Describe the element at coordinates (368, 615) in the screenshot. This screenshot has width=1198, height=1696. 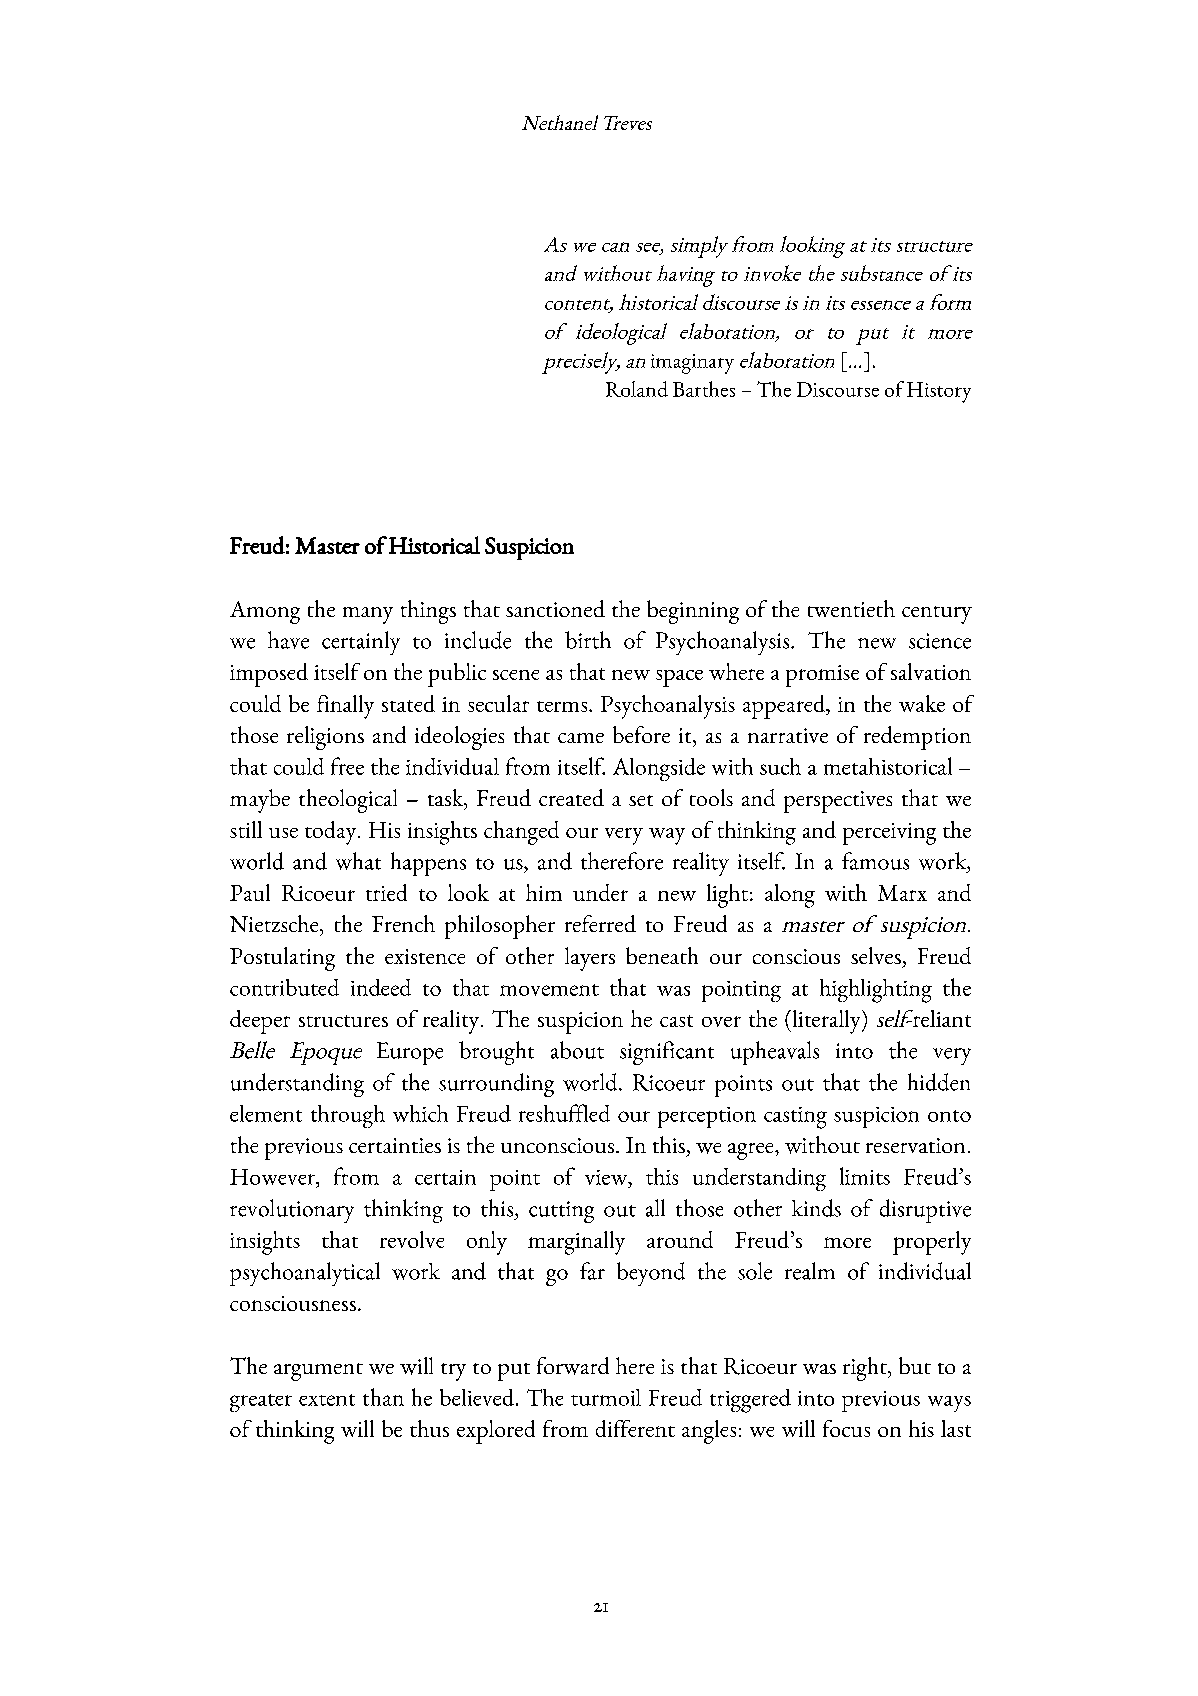
I see `many` at that location.
